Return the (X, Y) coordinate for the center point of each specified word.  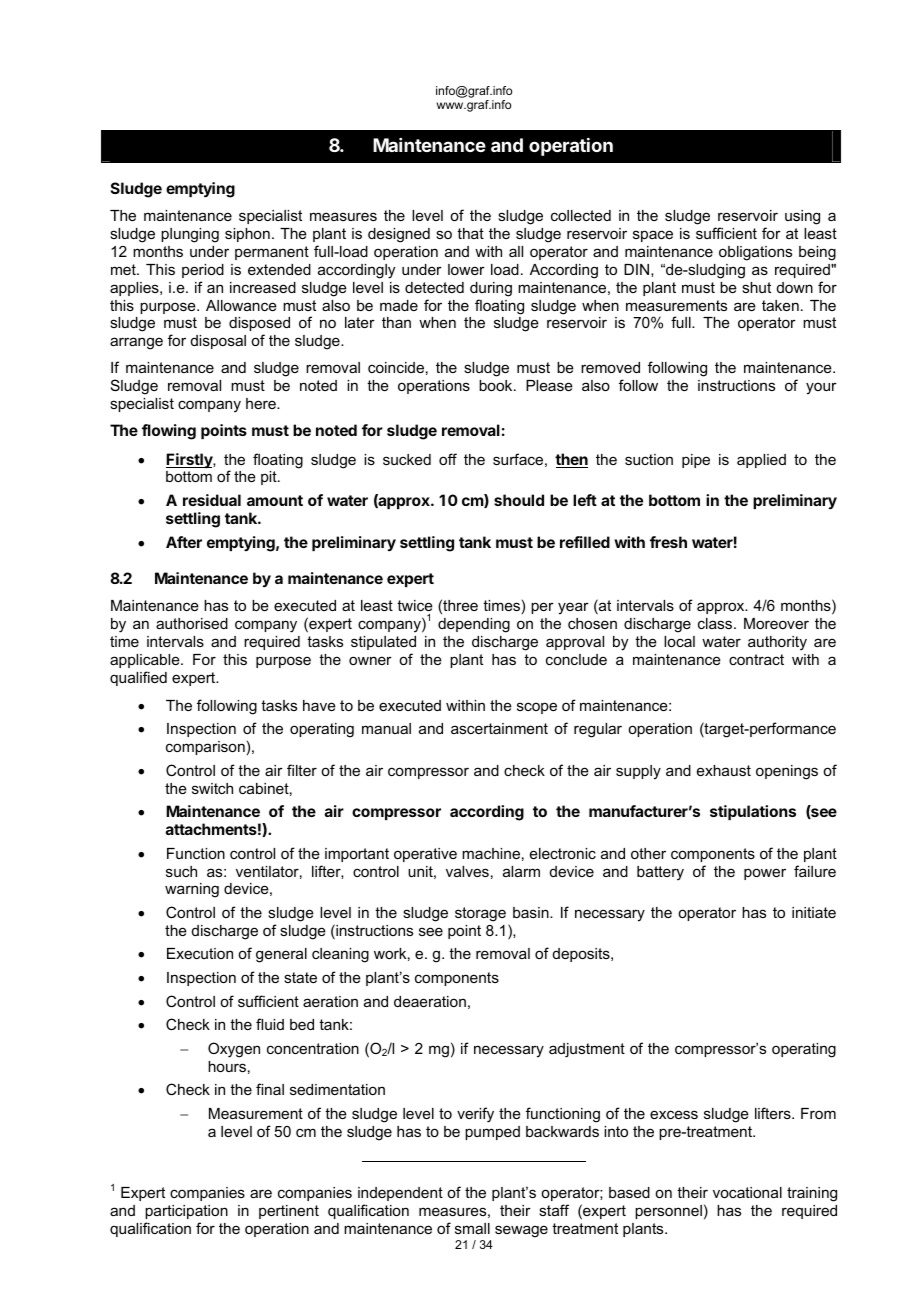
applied (761, 461)
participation (186, 1212)
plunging (190, 235)
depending (474, 625)
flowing (169, 432)
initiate (814, 912)
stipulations (753, 812)
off (448, 459)
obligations (755, 253)
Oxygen (234, 1050)
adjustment (587, 1050)
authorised (192, 623)
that (470, 233)
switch (212, 788)
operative (425, 855)
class (716, 623)
